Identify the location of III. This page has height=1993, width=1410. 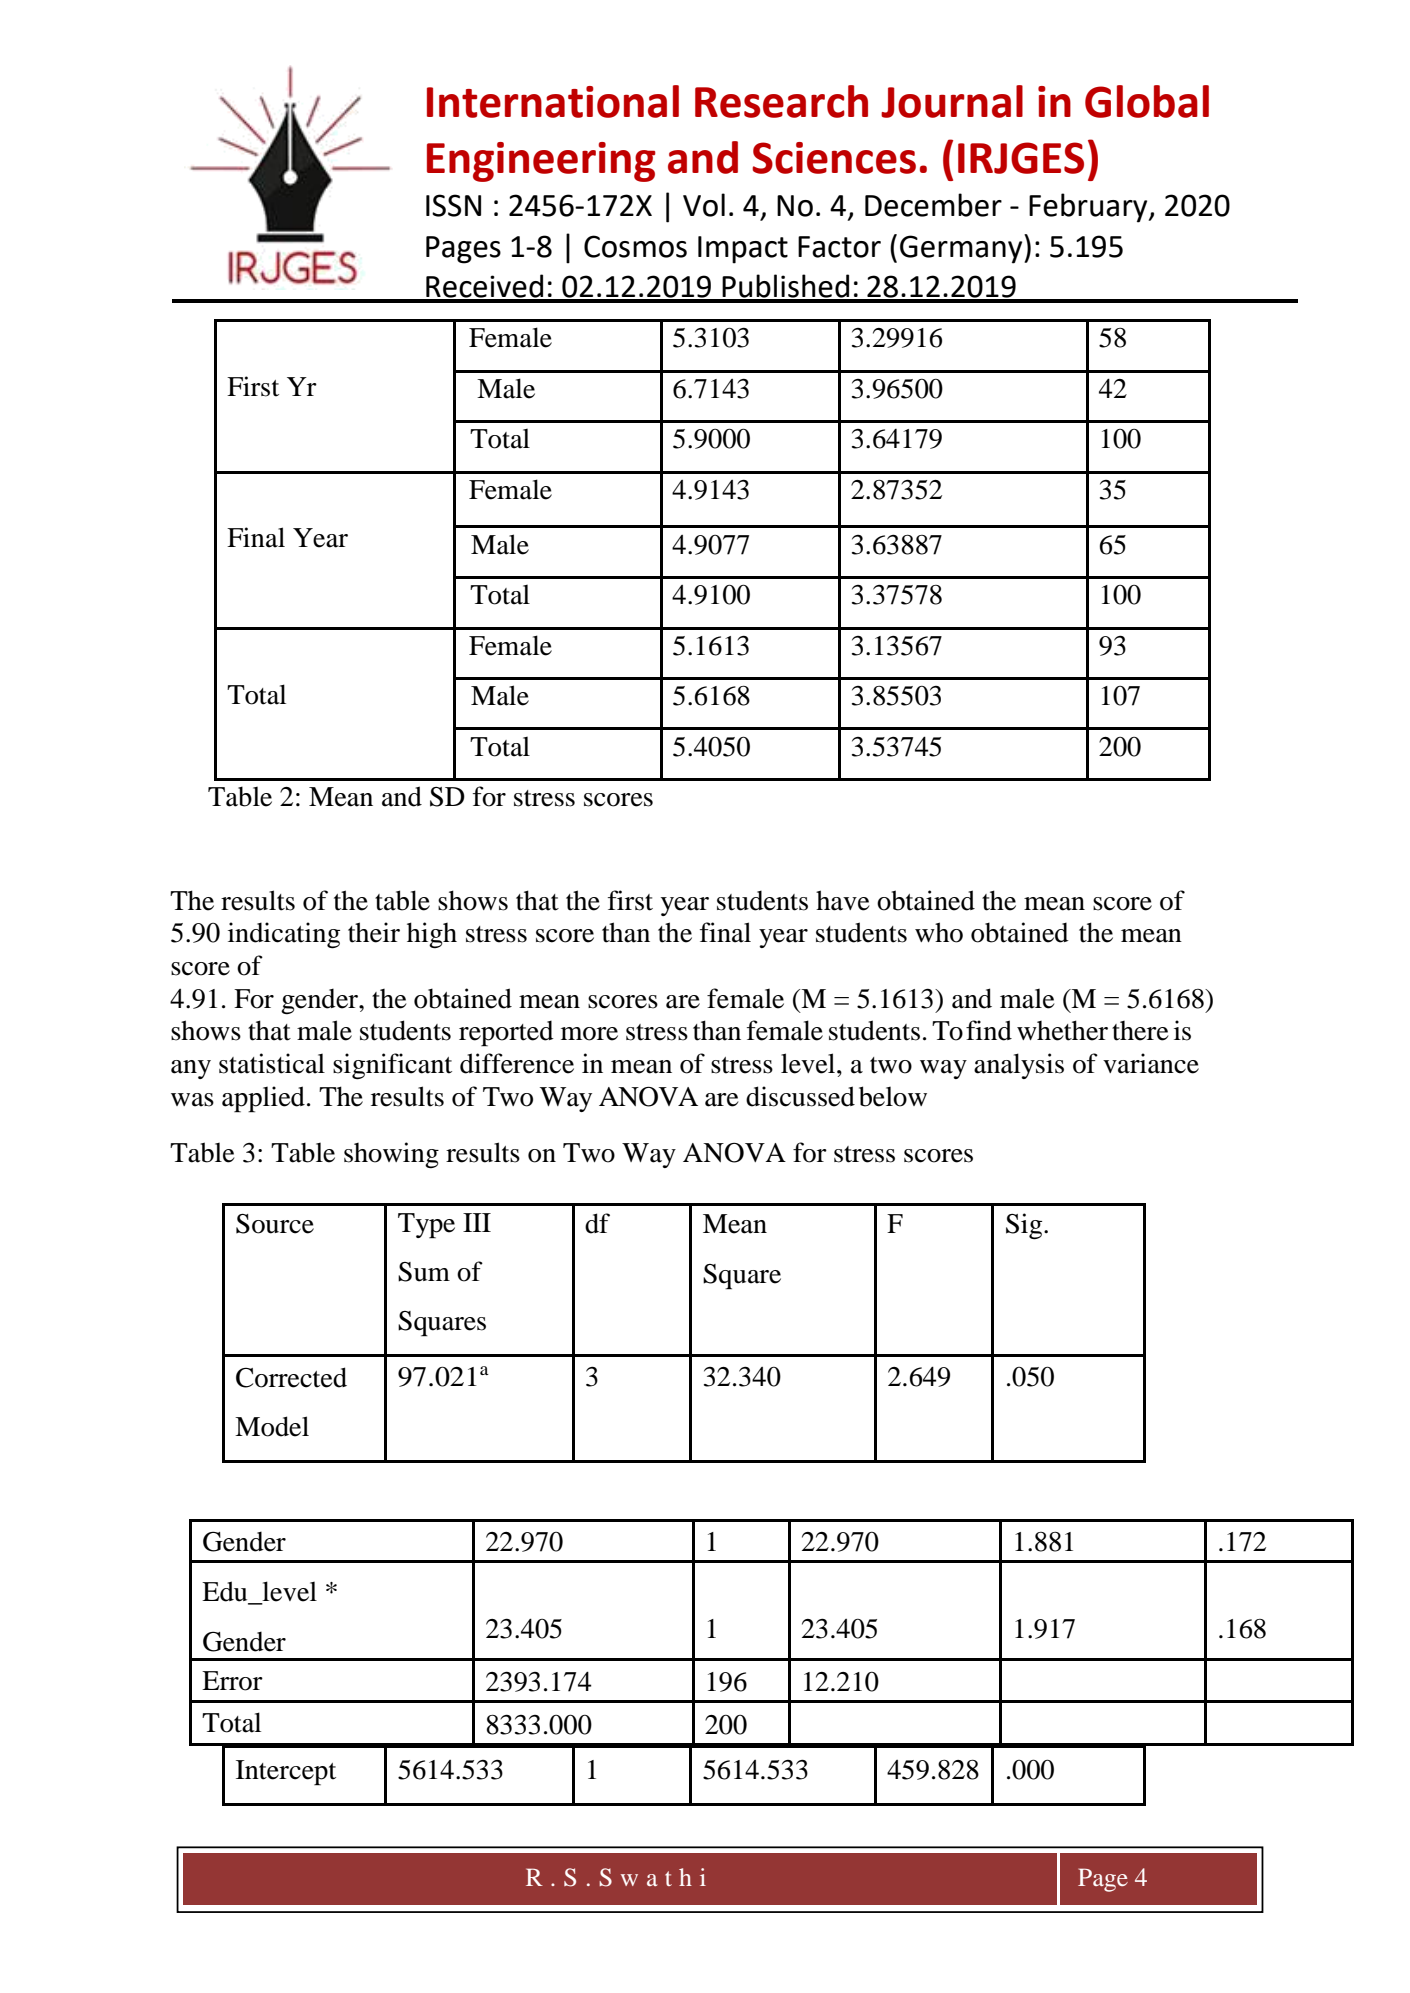
(477, 1222).
